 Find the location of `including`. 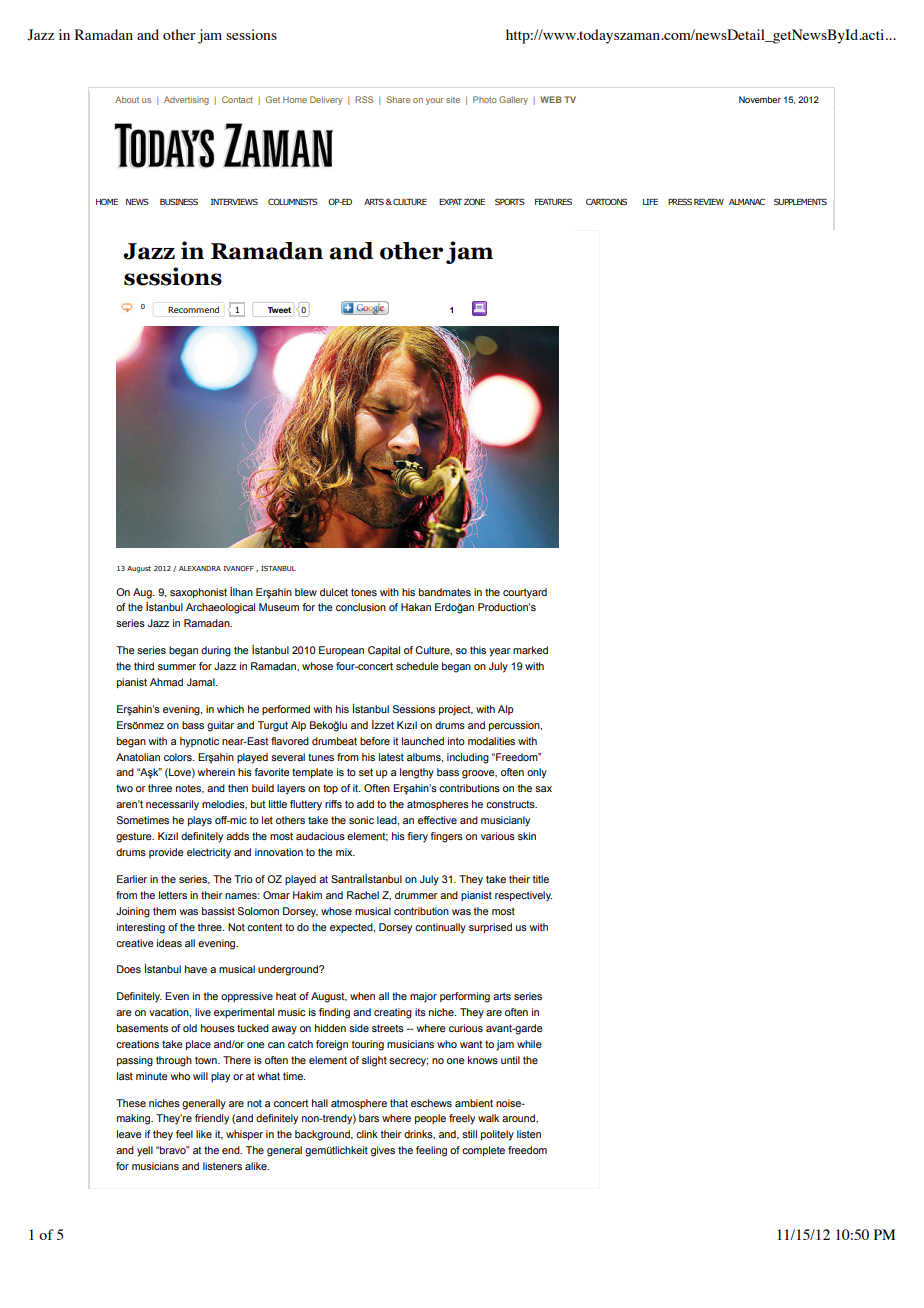

including is located at coordinates (468, 758).
